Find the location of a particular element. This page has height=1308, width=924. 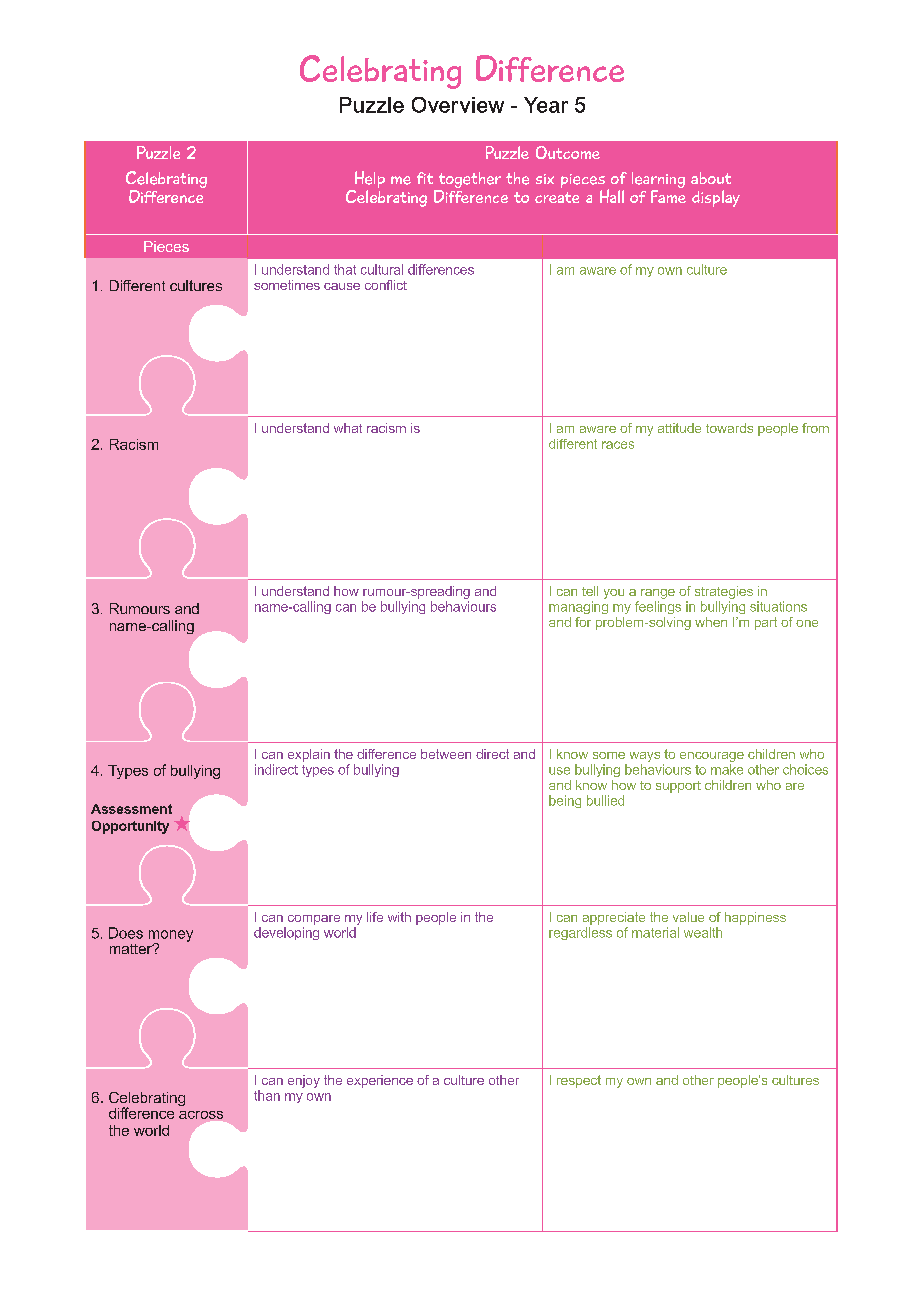

Overview is located at coordinates (458, 105).
